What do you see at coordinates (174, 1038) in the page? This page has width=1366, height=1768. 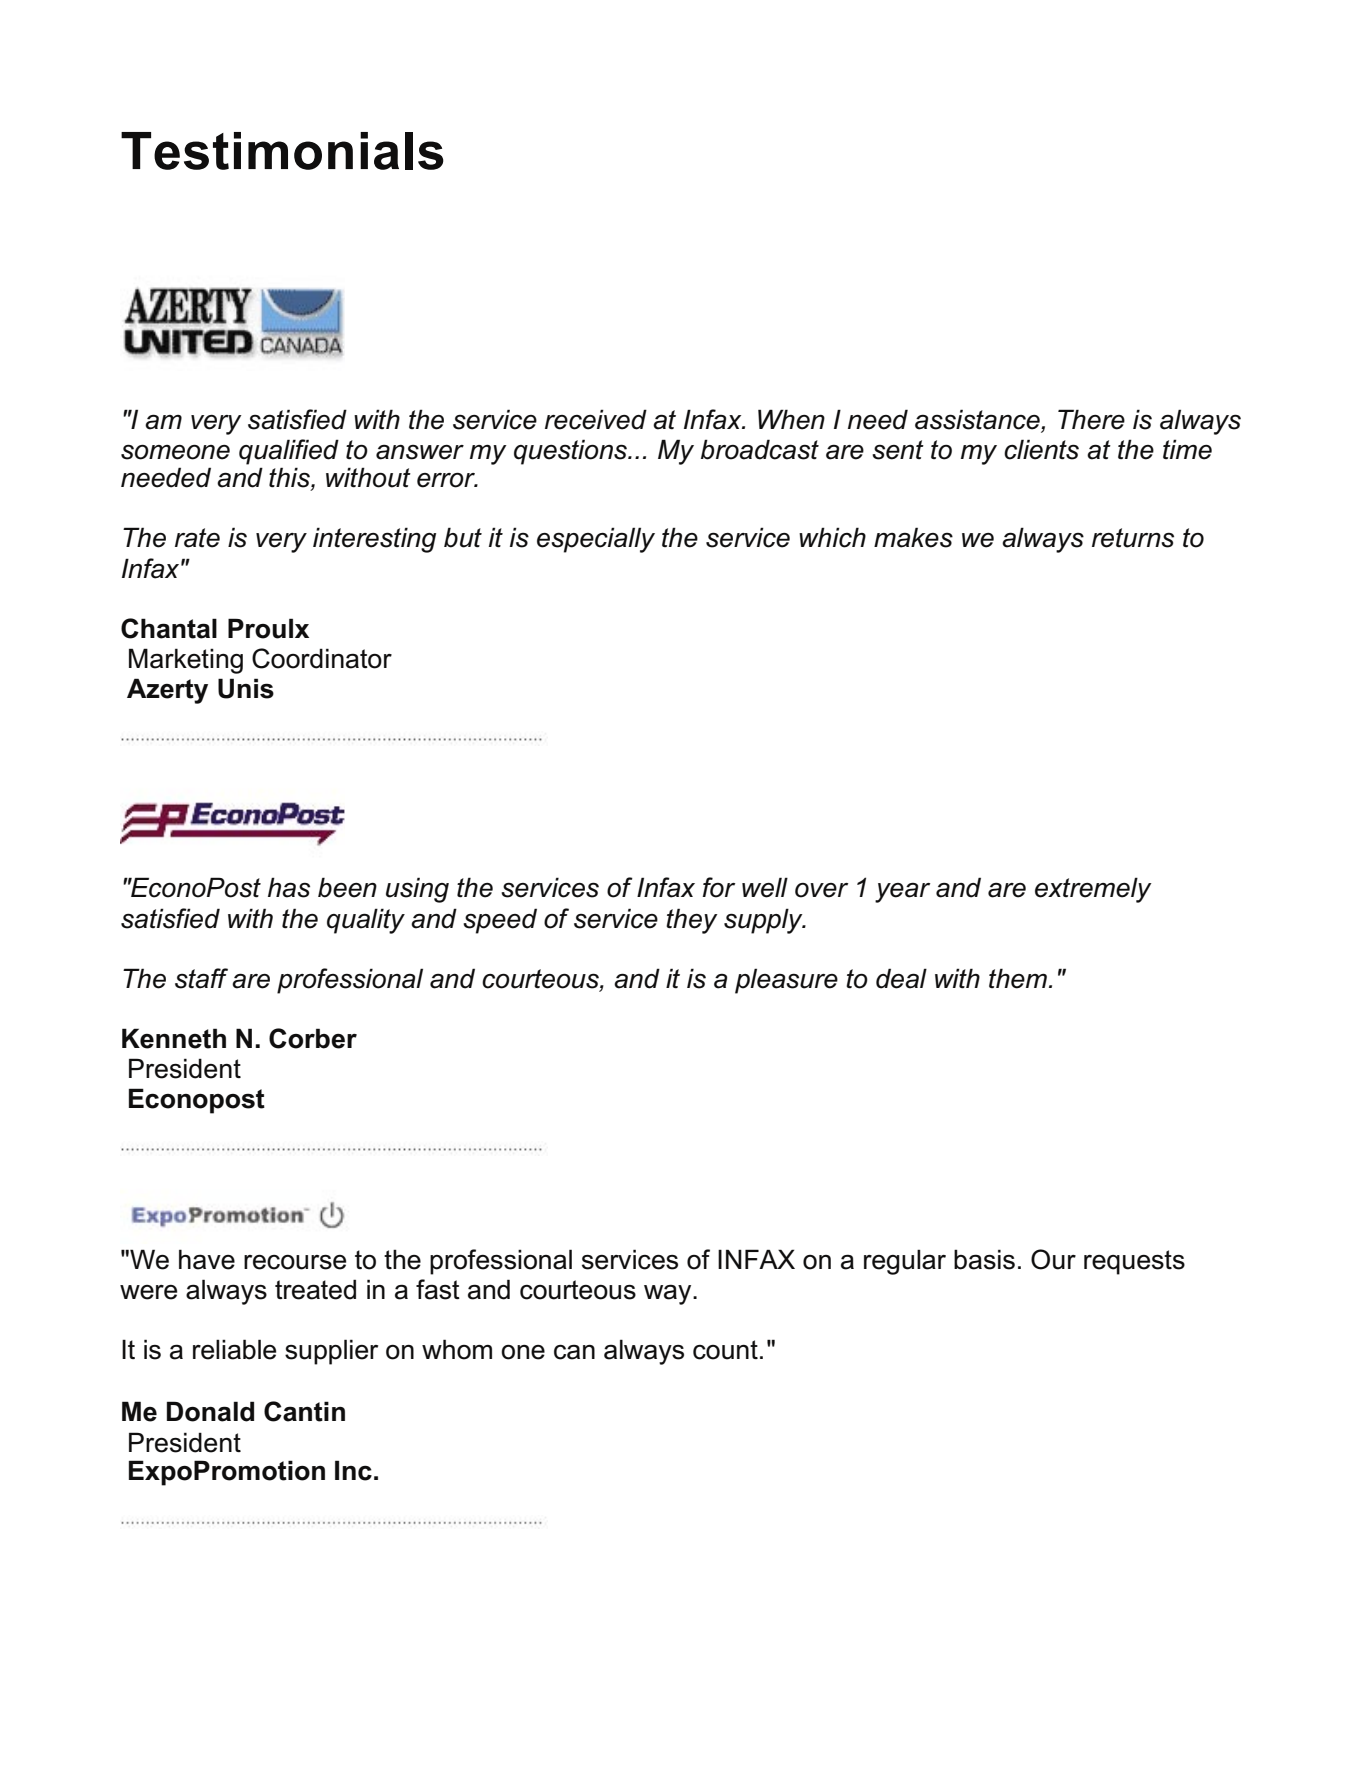 I see `Kenneth` at bounding box center [174, 1038].
